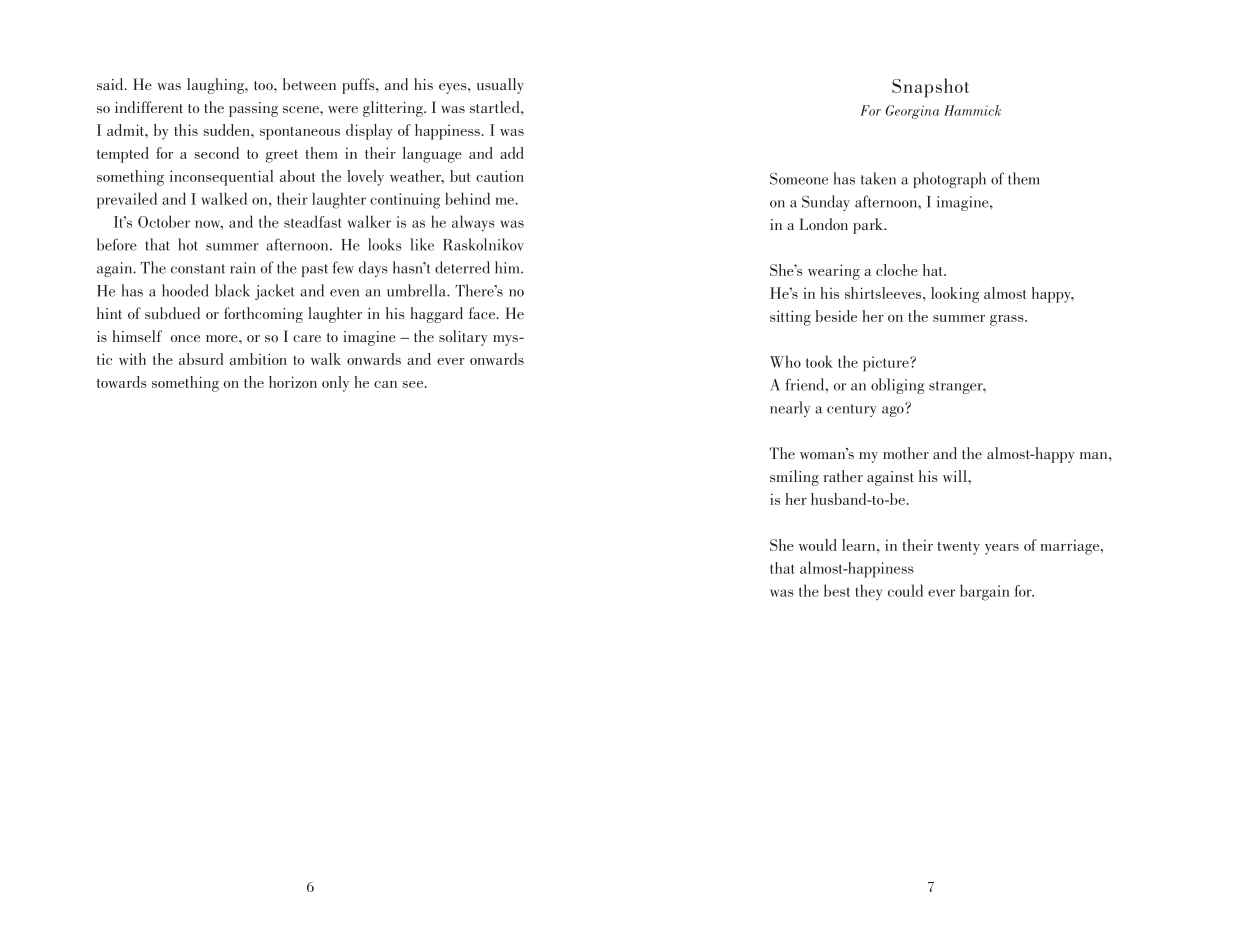 This screenshot has height=952, width=1241. What do you see at coordinates (817, 545) in the screenshot?
I see `would` at bounding box center [817, 545].
